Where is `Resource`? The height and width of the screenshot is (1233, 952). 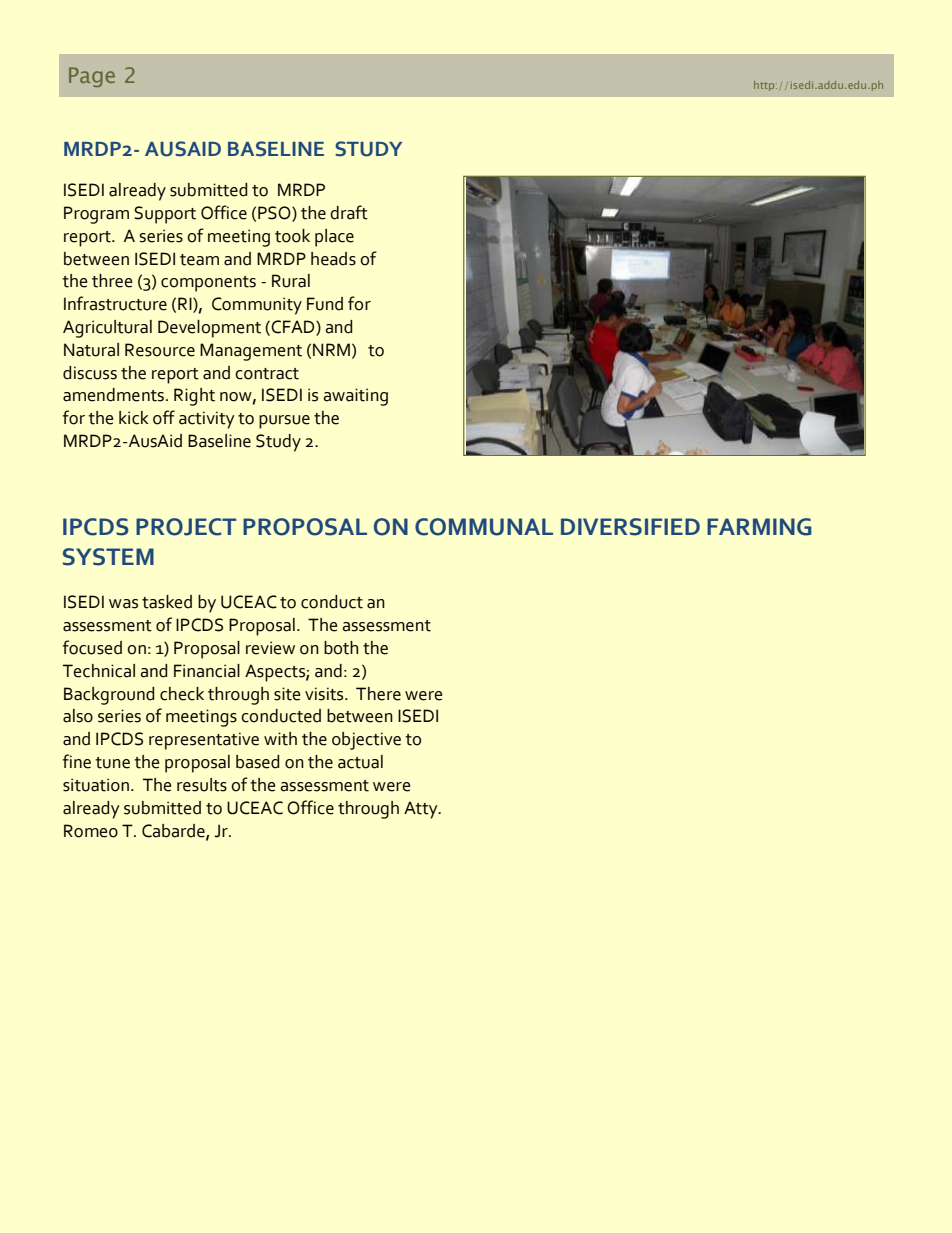
Resource is located at coordinates (160, 350).
